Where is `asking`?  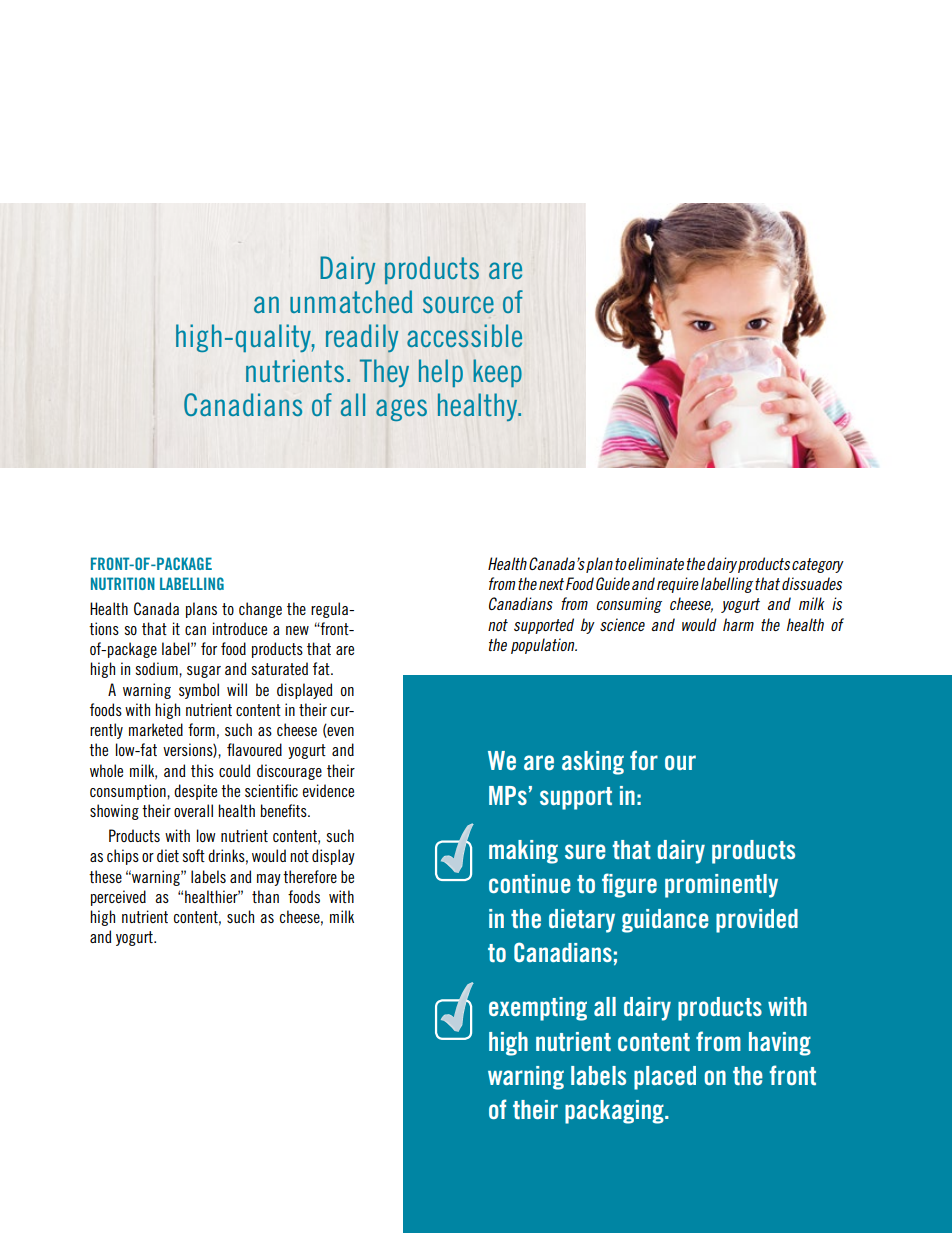
asking is located at coordinates (593, 763).
